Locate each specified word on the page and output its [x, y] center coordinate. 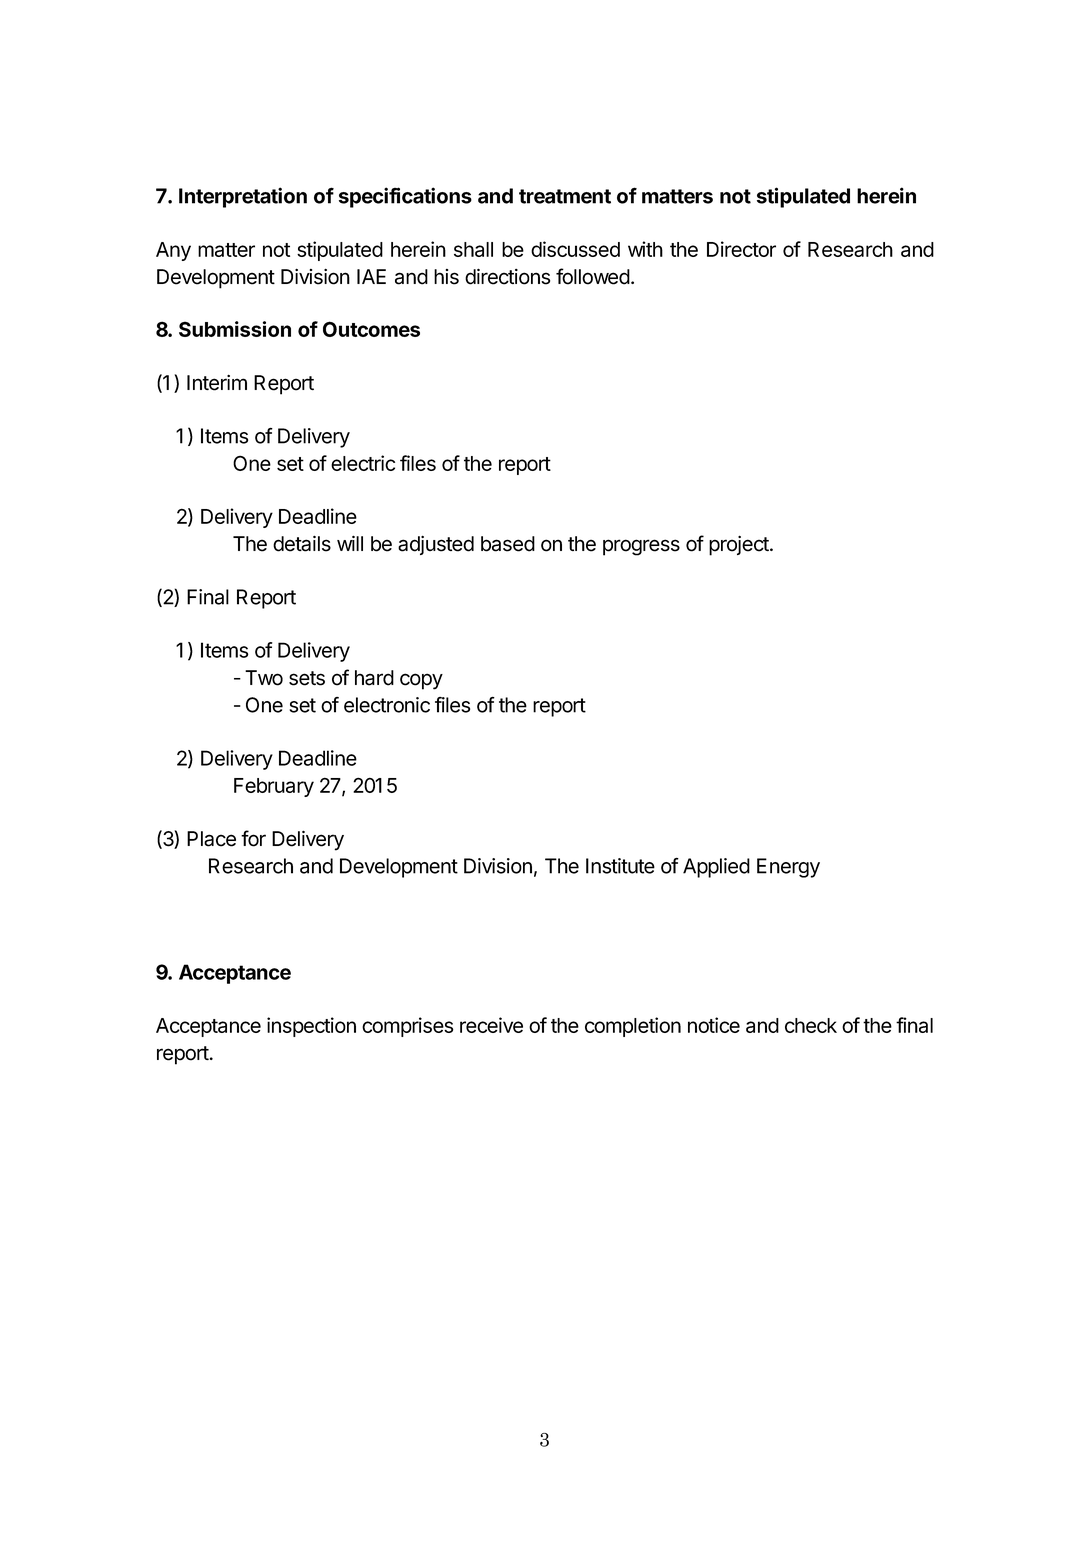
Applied [716, 868]
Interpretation [243, 197]
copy [421, 681]
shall [473, 249]
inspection [311, 1027]
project [740, 545]
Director [741, 249]
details [302, 543]
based [508, 544]
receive [491, 1025]
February [274, 787]
